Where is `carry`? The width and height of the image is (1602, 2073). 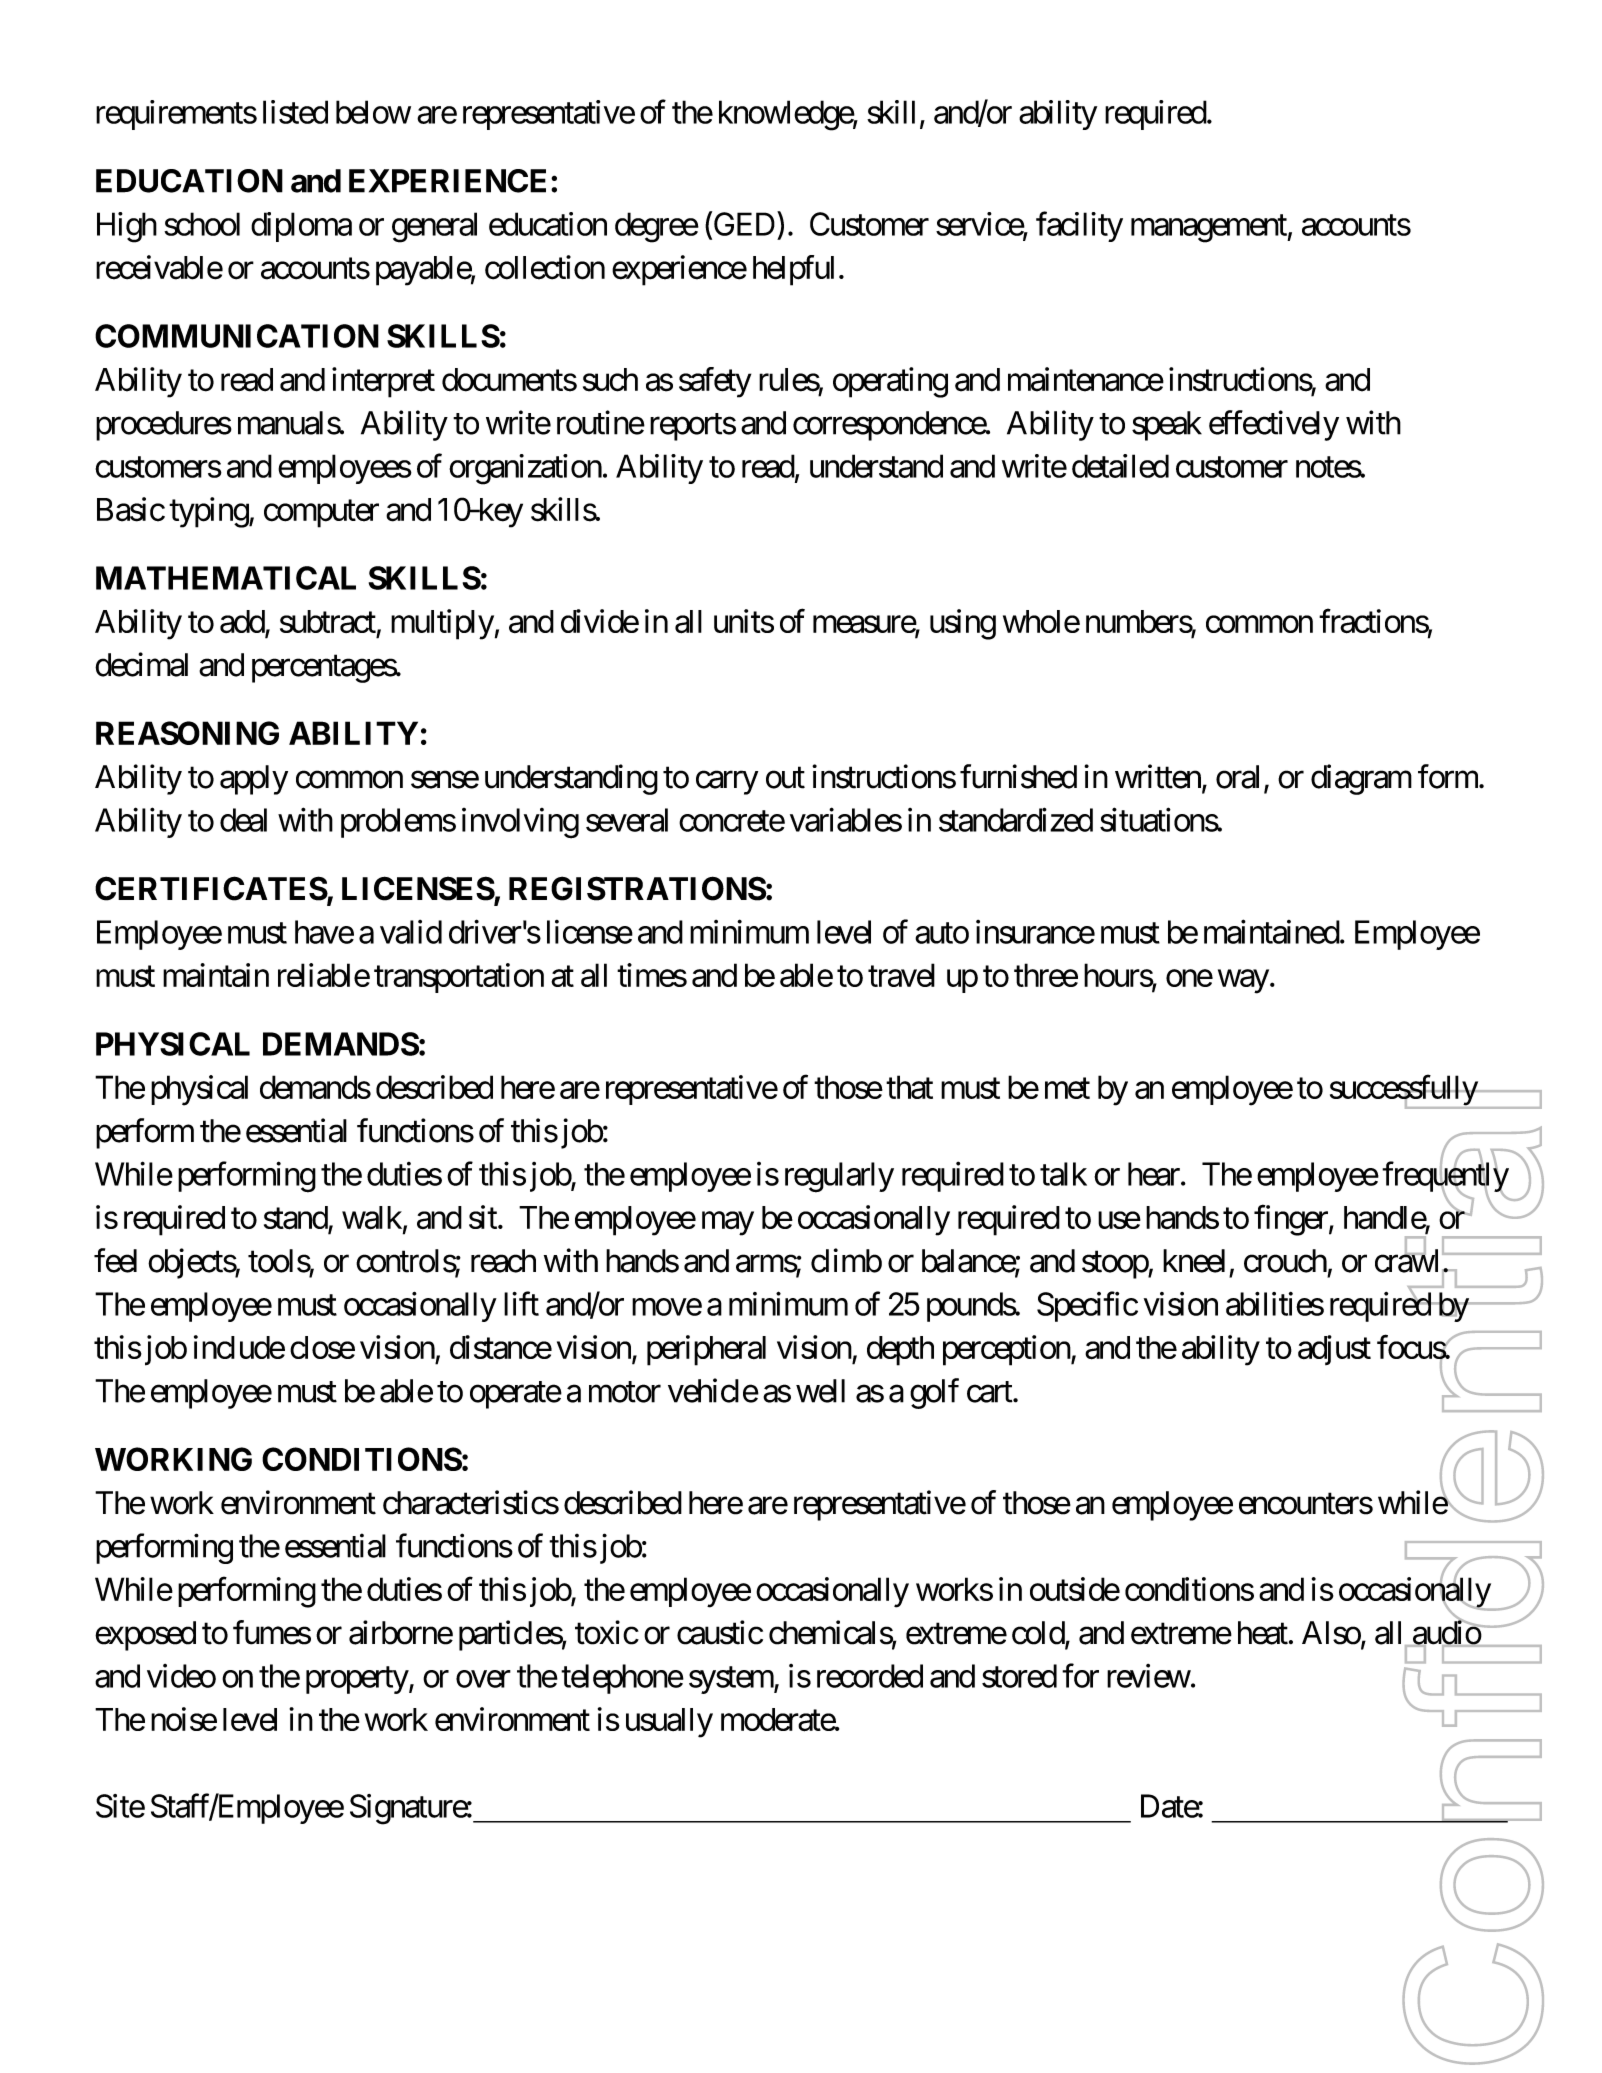 carry is located at coordinates (727, 783).
